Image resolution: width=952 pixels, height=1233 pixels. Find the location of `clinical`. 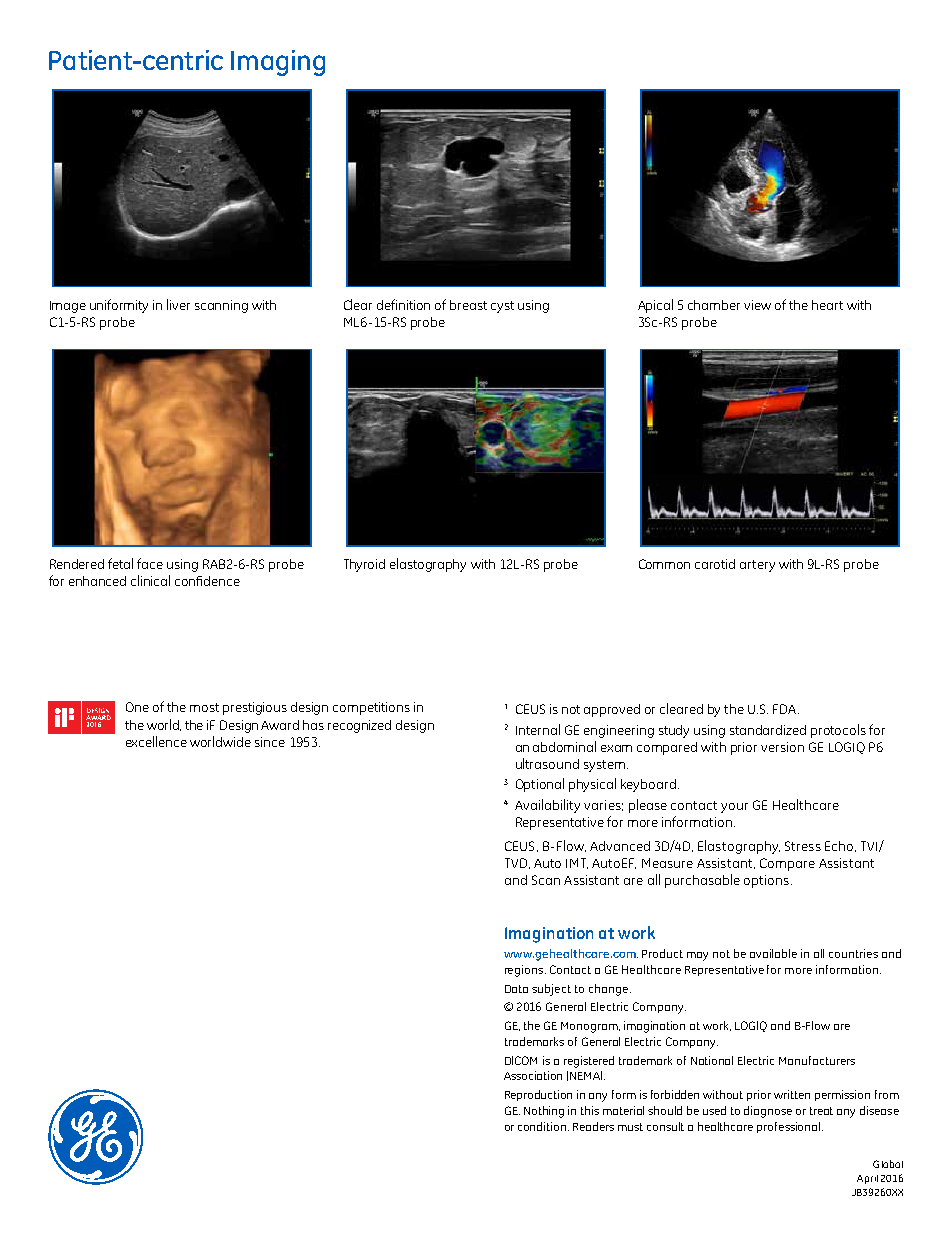

clinical is located at coordinates (150, 580).
